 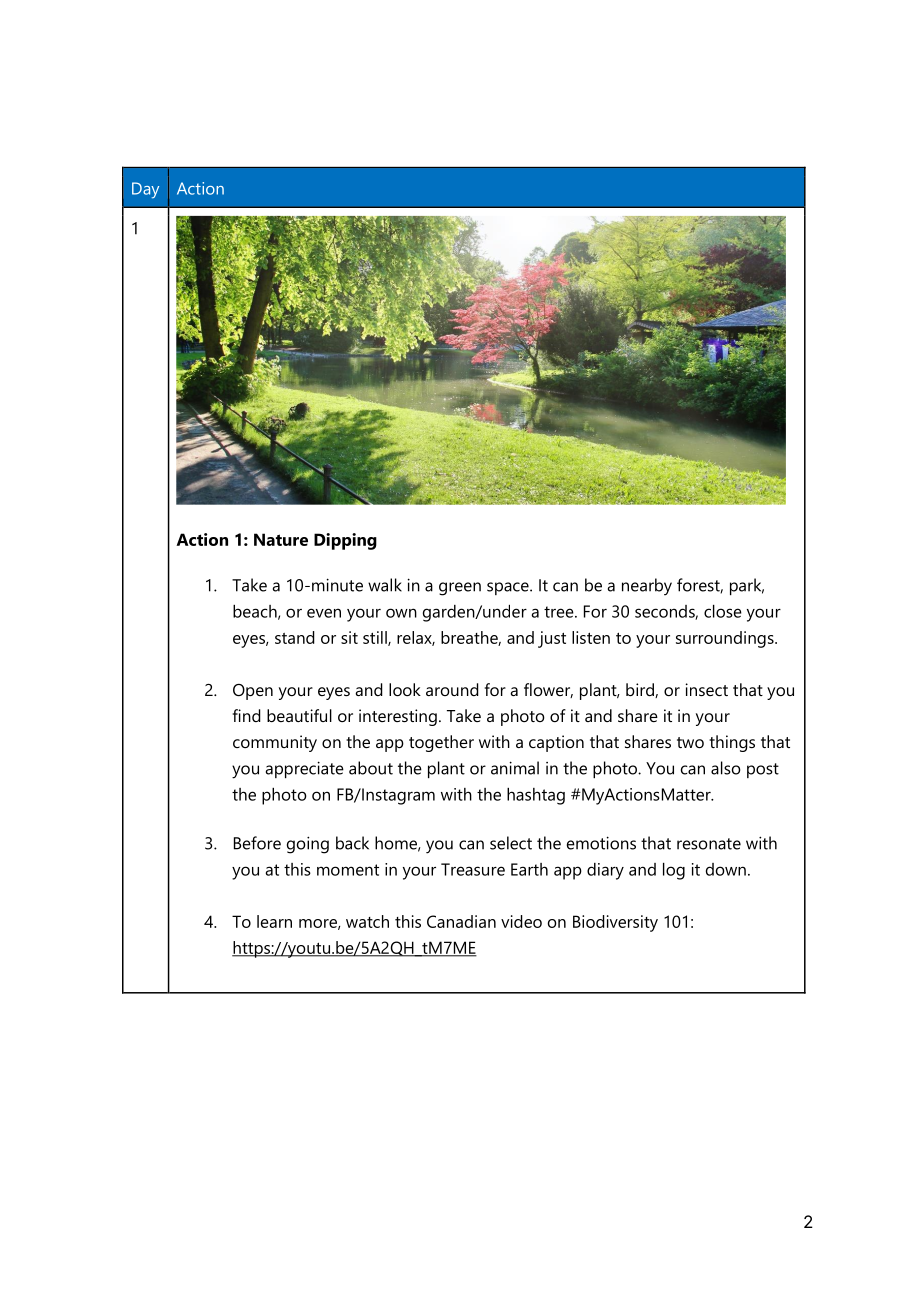 What do you see at coordinates (281, 539) in the image?
I see `Nature` at bounding box center [281, 539].
